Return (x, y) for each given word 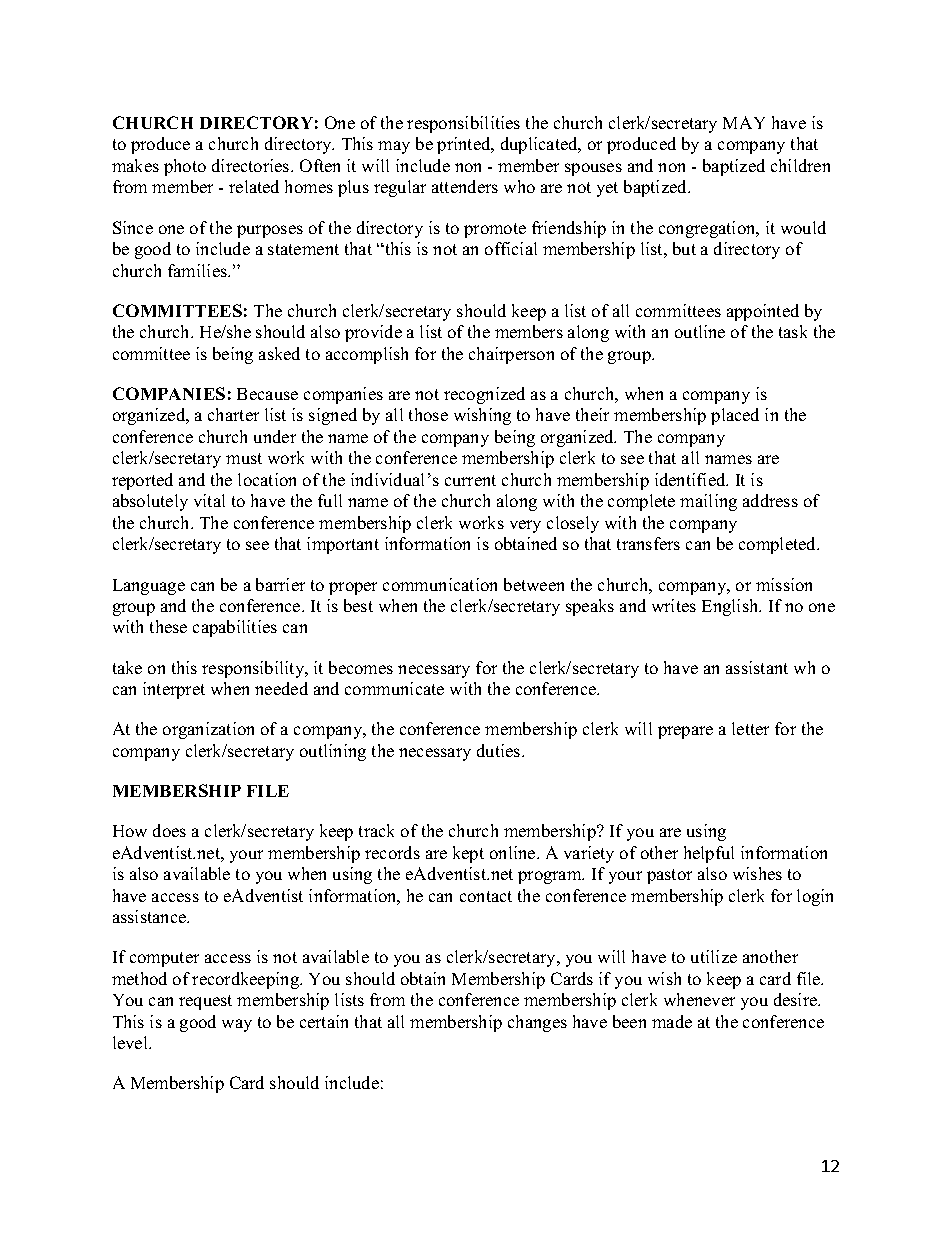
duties (500, 750)
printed (465, 145)
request (205, 1002)
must (244, 458)
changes (537, 1023)
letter (750, 728)
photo (185, 167)
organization (208, 730)
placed (735, 416)
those (428, 414)
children (800, 165)
